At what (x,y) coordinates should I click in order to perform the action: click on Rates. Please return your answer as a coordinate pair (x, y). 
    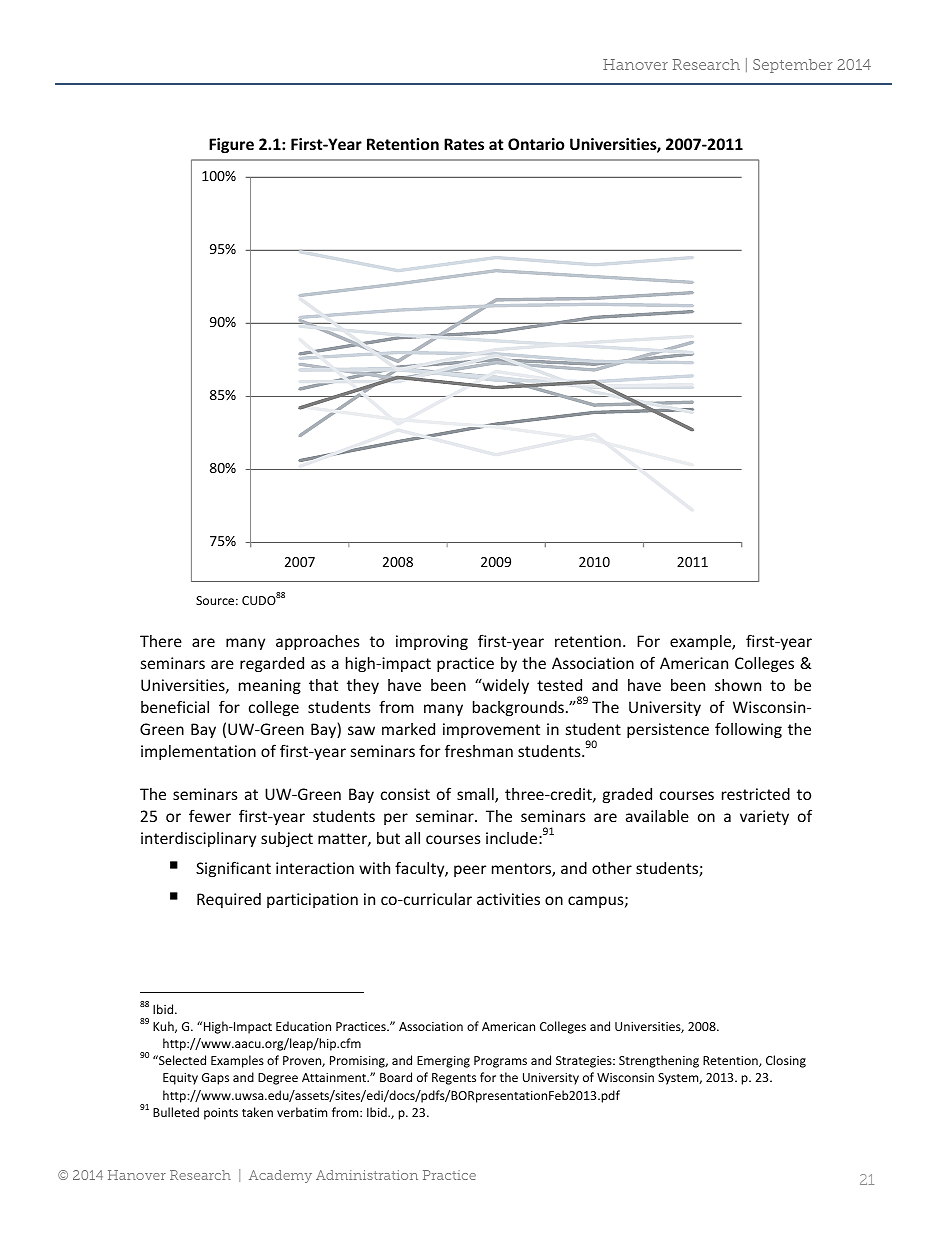
    Looking at the image, I should click on (464, 144).
